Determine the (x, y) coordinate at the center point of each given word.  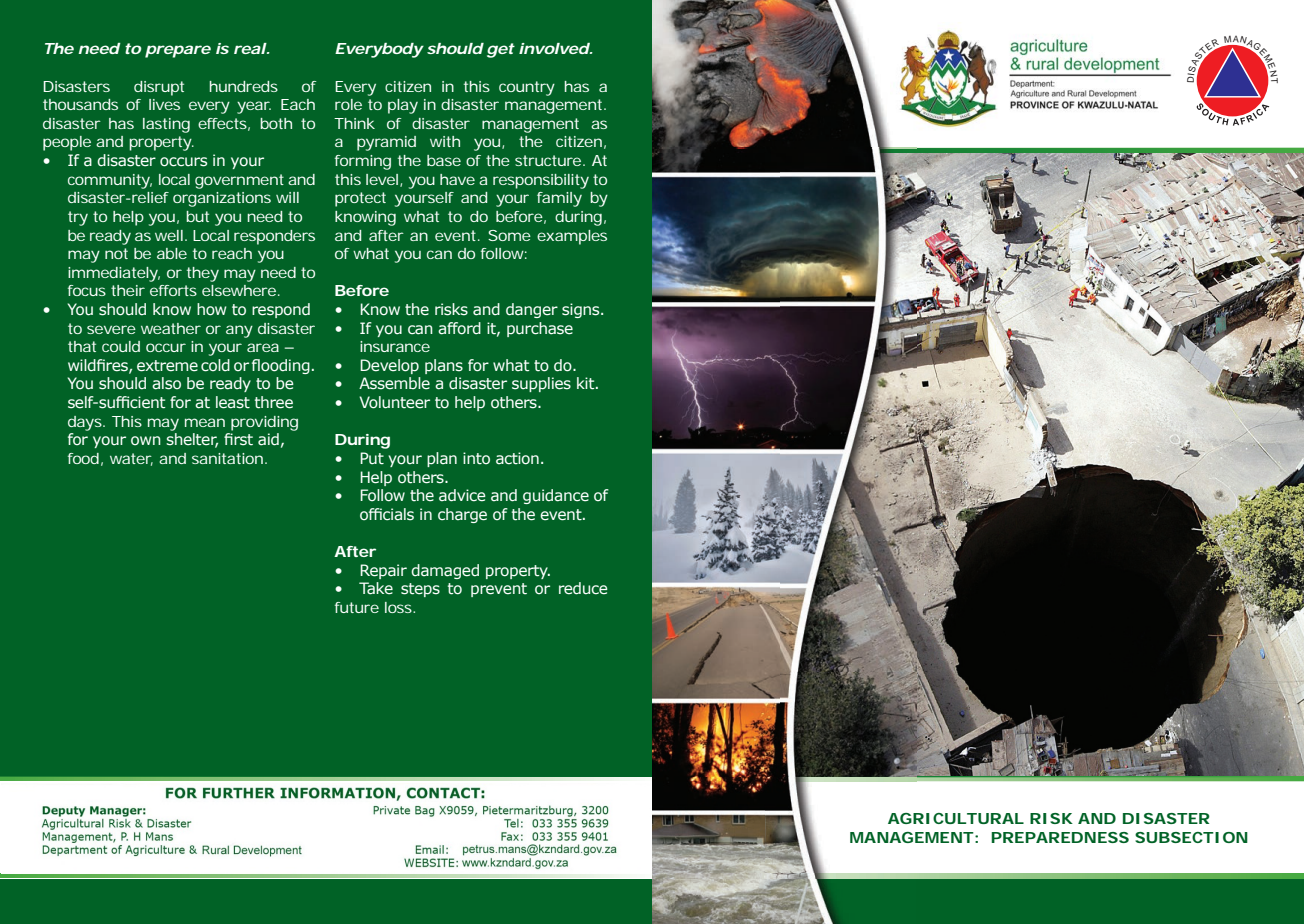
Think (354, 123)
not (116, 253)
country (527, 88)
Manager (116, 811)
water (131, 459)
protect (360, 199)
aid (268, 439)
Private (391, 810)
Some (509, 235)
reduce (583, 588)
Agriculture (155, 850)
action (517, 458)
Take (376, 588)
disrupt (159, 88)
